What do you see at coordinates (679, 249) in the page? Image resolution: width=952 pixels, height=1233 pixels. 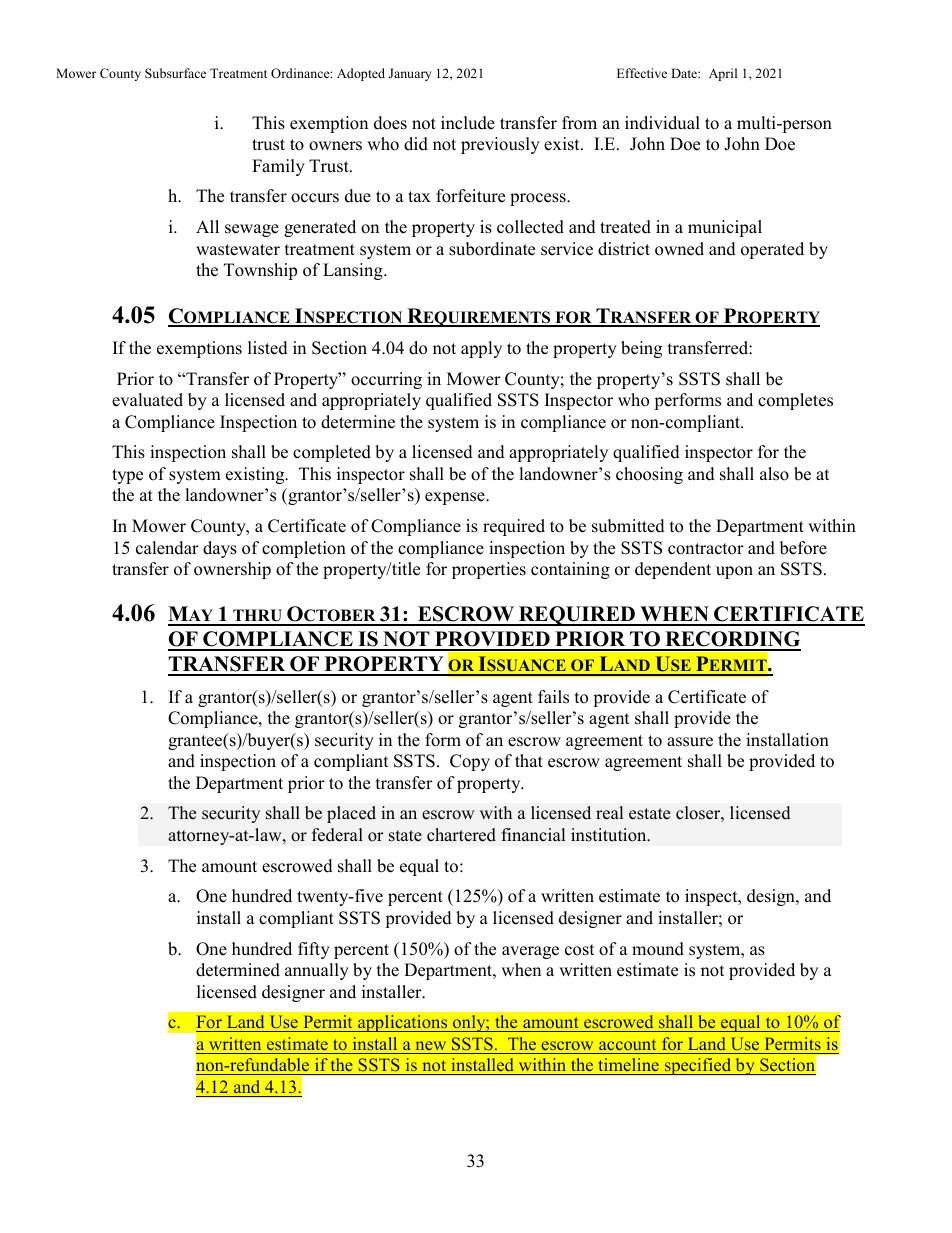 I see `owned` at bounding box center [679, 249].
